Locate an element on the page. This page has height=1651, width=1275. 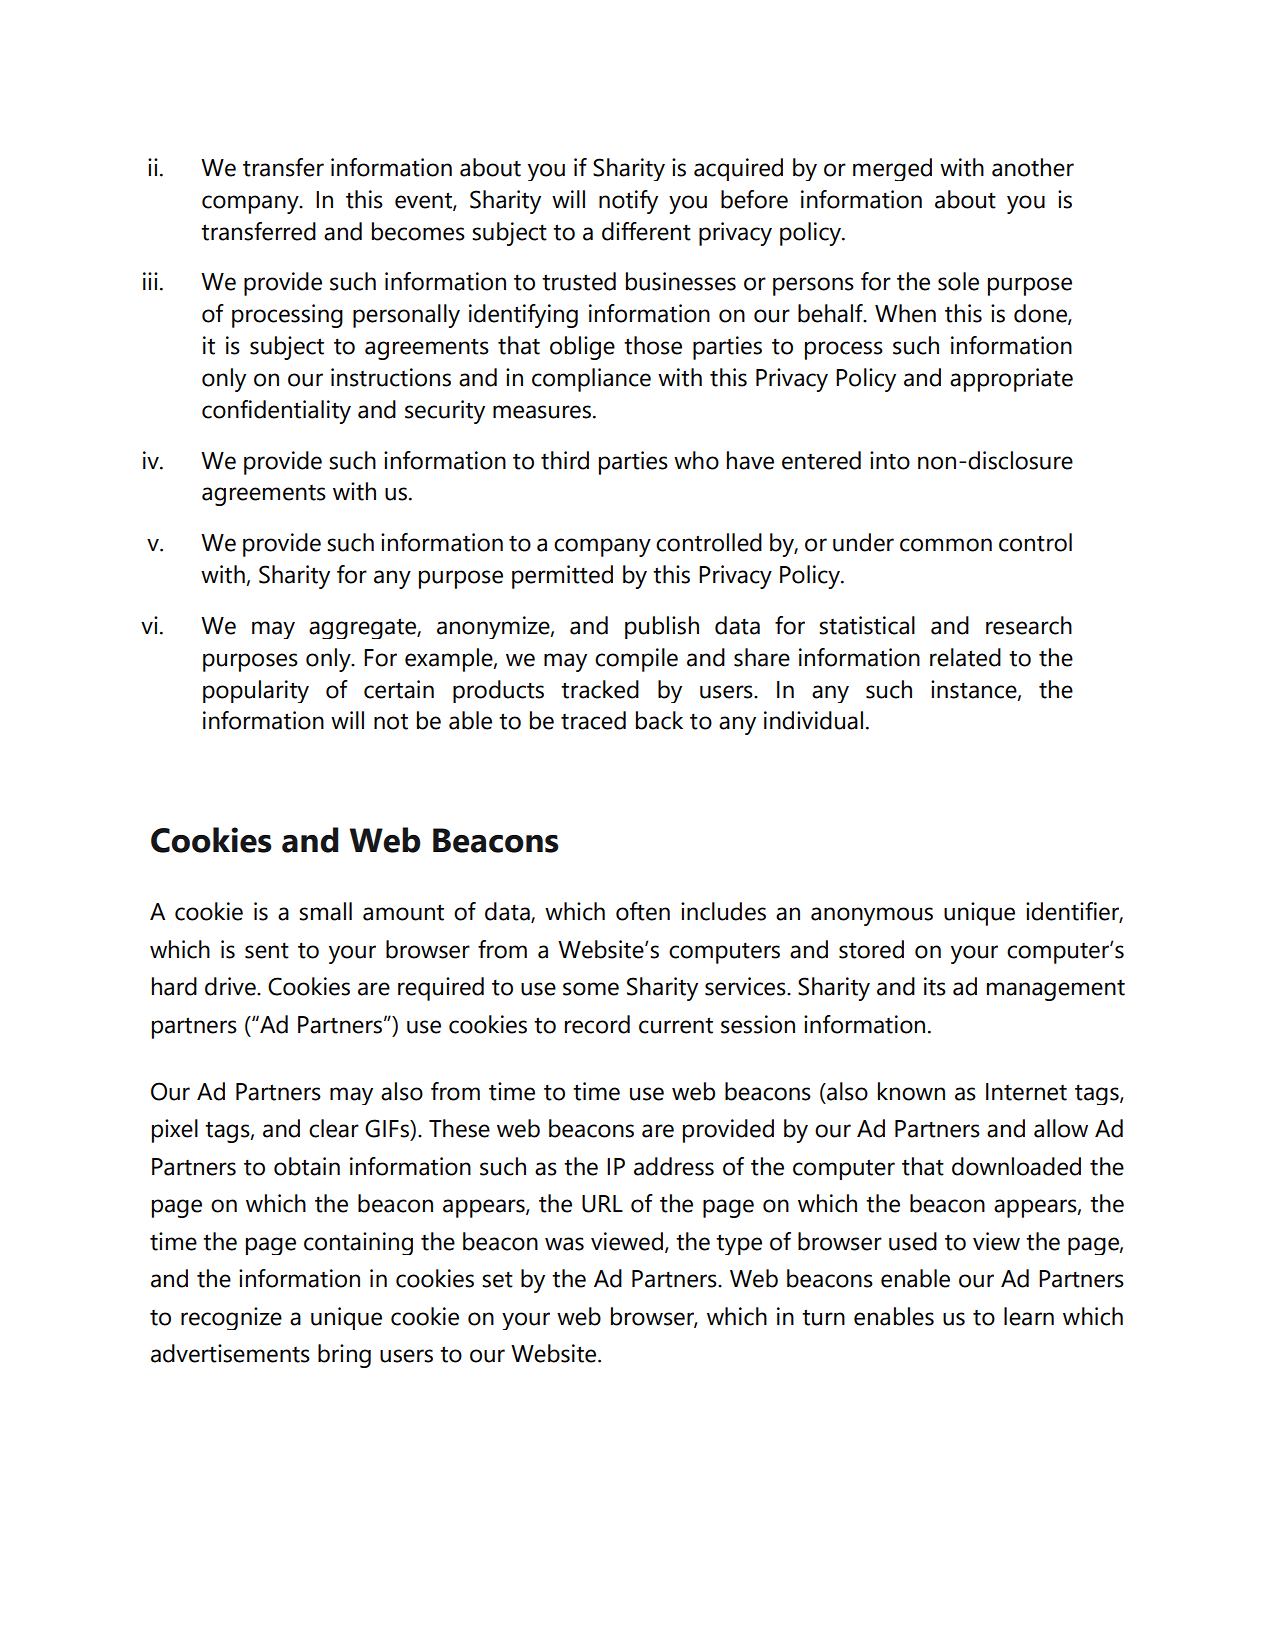
iii is located at coordinates (150, 281).
